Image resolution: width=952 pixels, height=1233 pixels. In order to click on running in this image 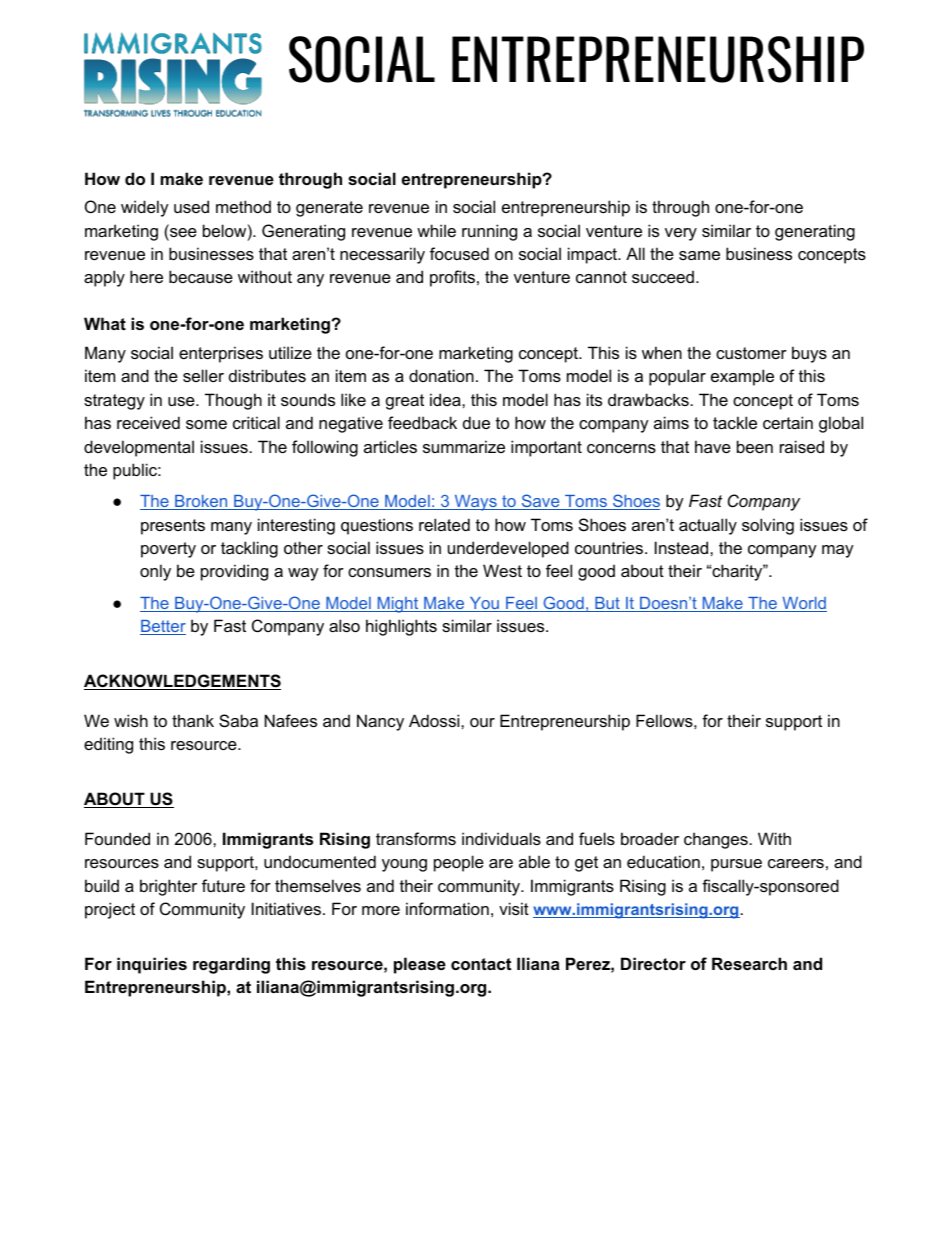, I will do `click(489, 232)`.
